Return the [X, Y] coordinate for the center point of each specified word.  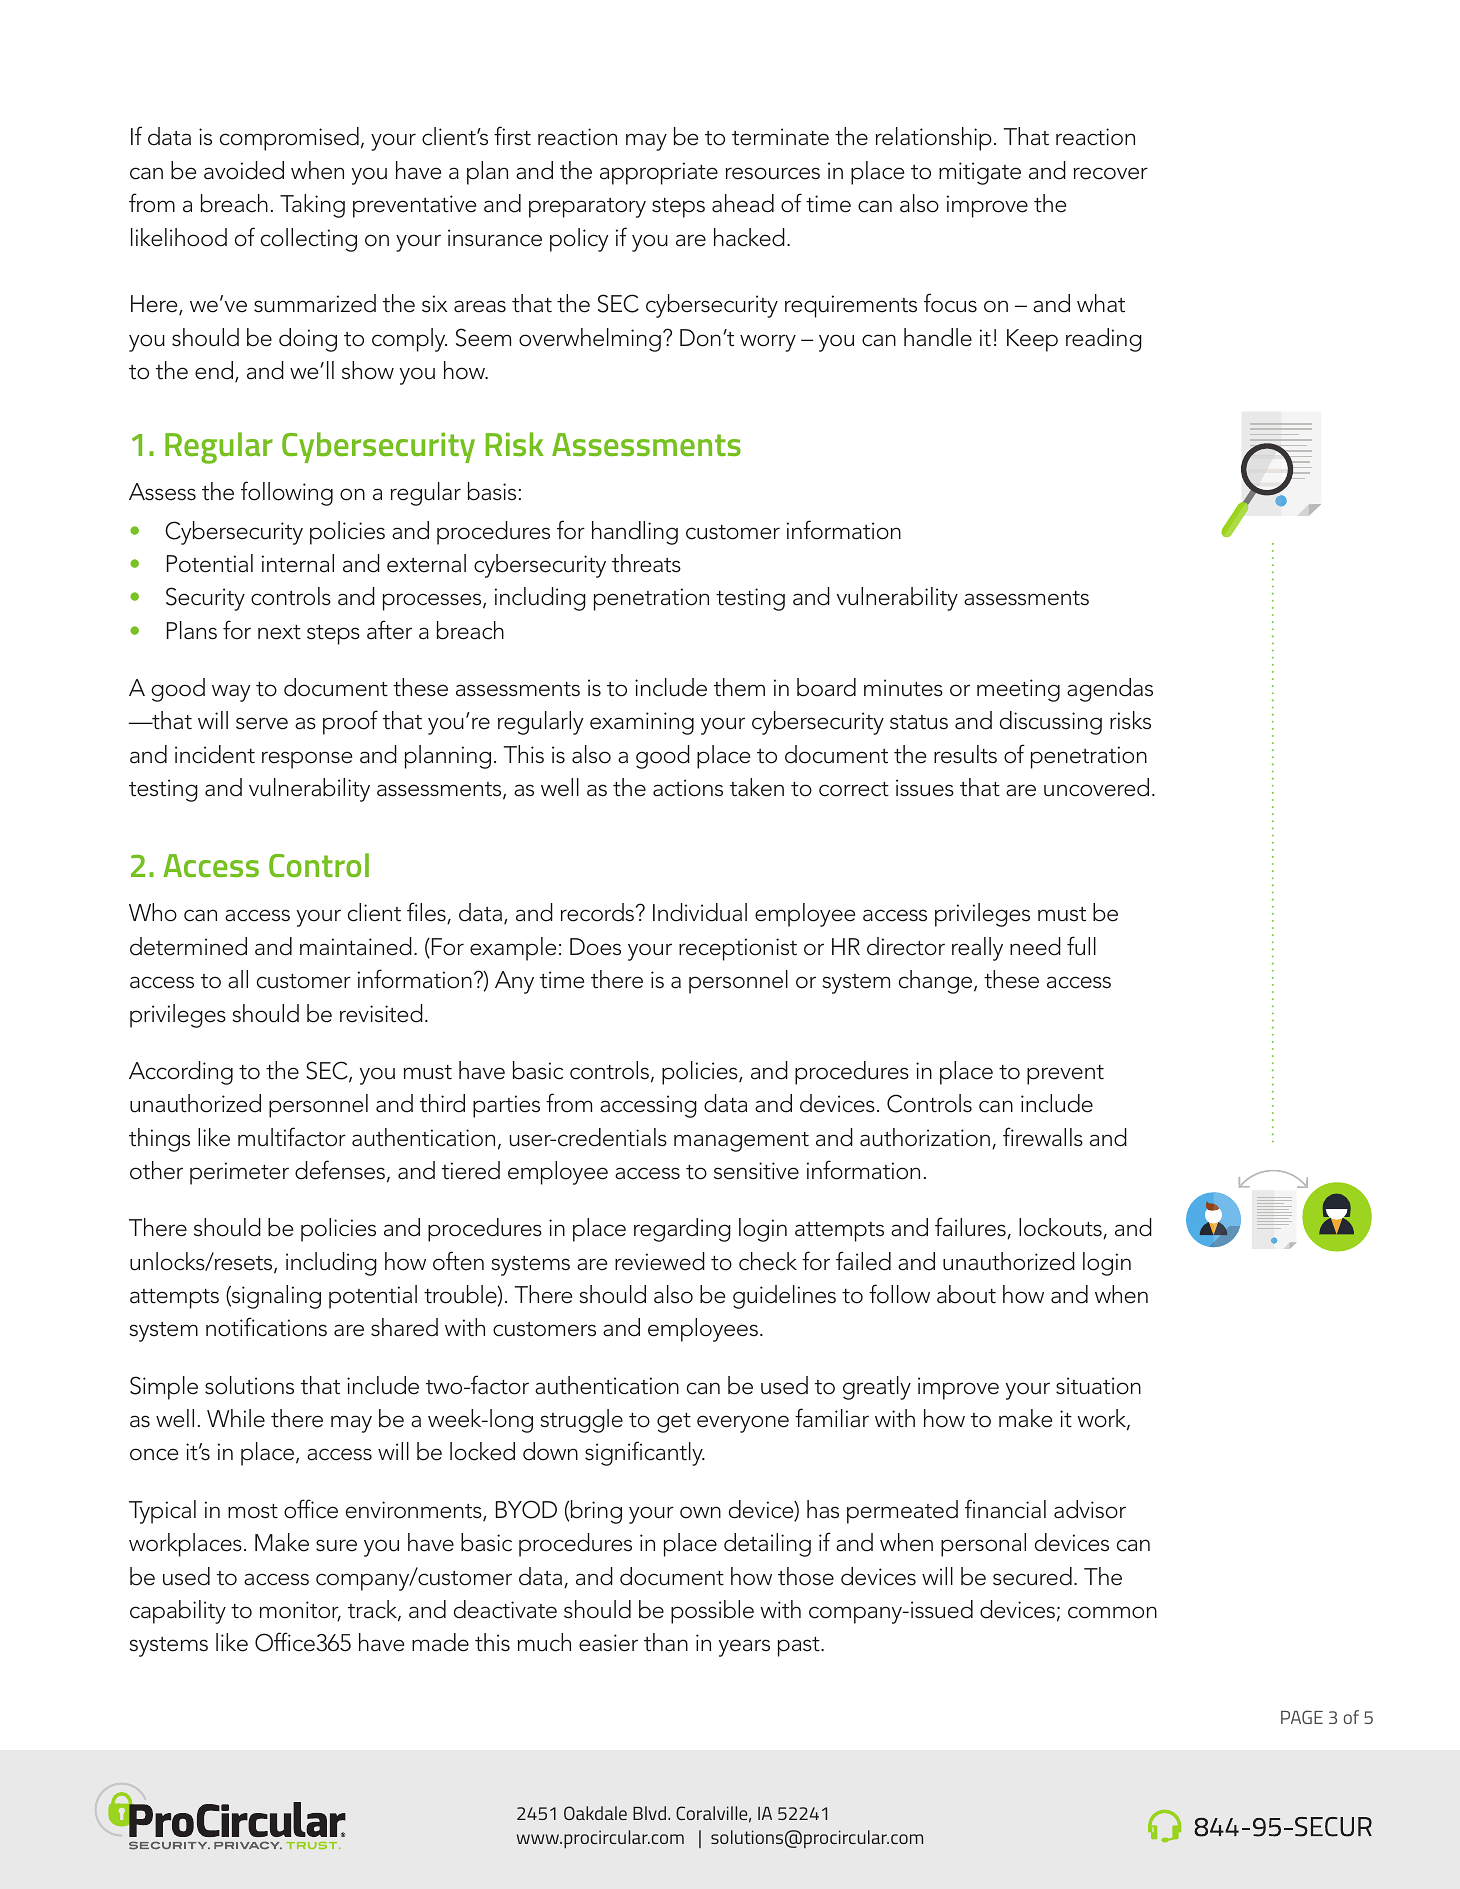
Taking [312, 206]
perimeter [239, 1173]
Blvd [649, 1813]
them [739, 687]
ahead [743, 203]
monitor [300, 1611]
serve [262, 723]
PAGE [1302, 1717]
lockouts [1061, 1228]
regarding [682, 1230]
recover [1111, 173]
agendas [1110, 690]
